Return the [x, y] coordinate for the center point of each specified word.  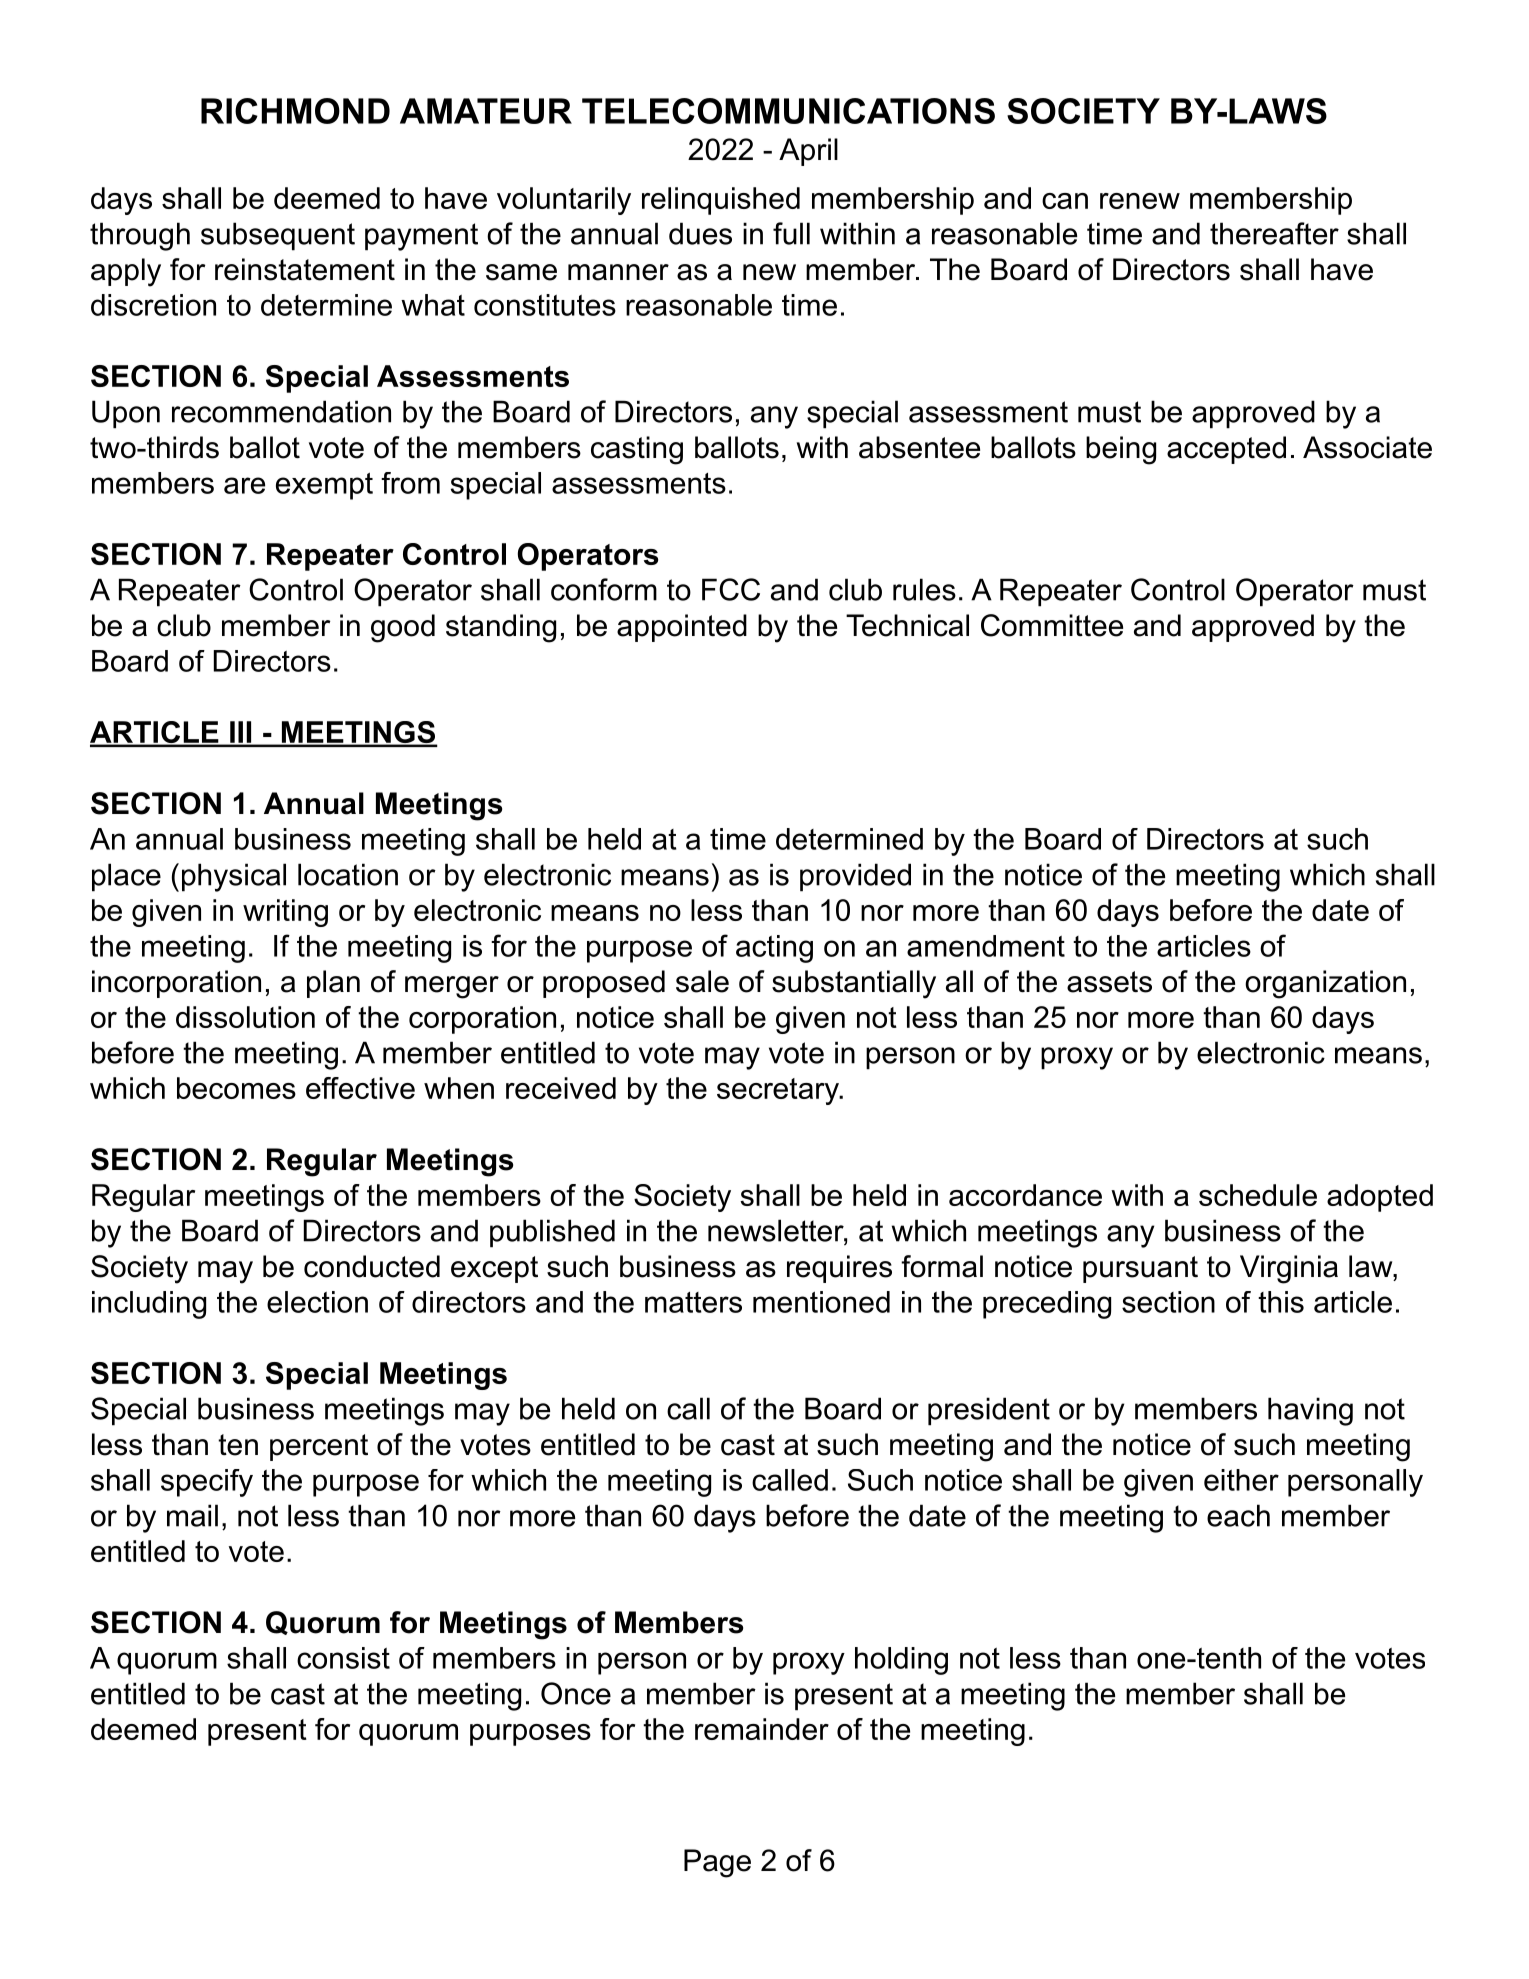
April [808, 152]
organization [1325, 984]
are [244, 485]
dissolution [245, 1017]
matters [693, 1302]
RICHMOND [295, 111]
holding [901, 1661]
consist [343, 1658]
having [1310, 1411]
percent [319, 1447]
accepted [1226, 450]
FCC [731, 589]
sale [702, 981]
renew [1140, 201]
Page [717, 1863]
